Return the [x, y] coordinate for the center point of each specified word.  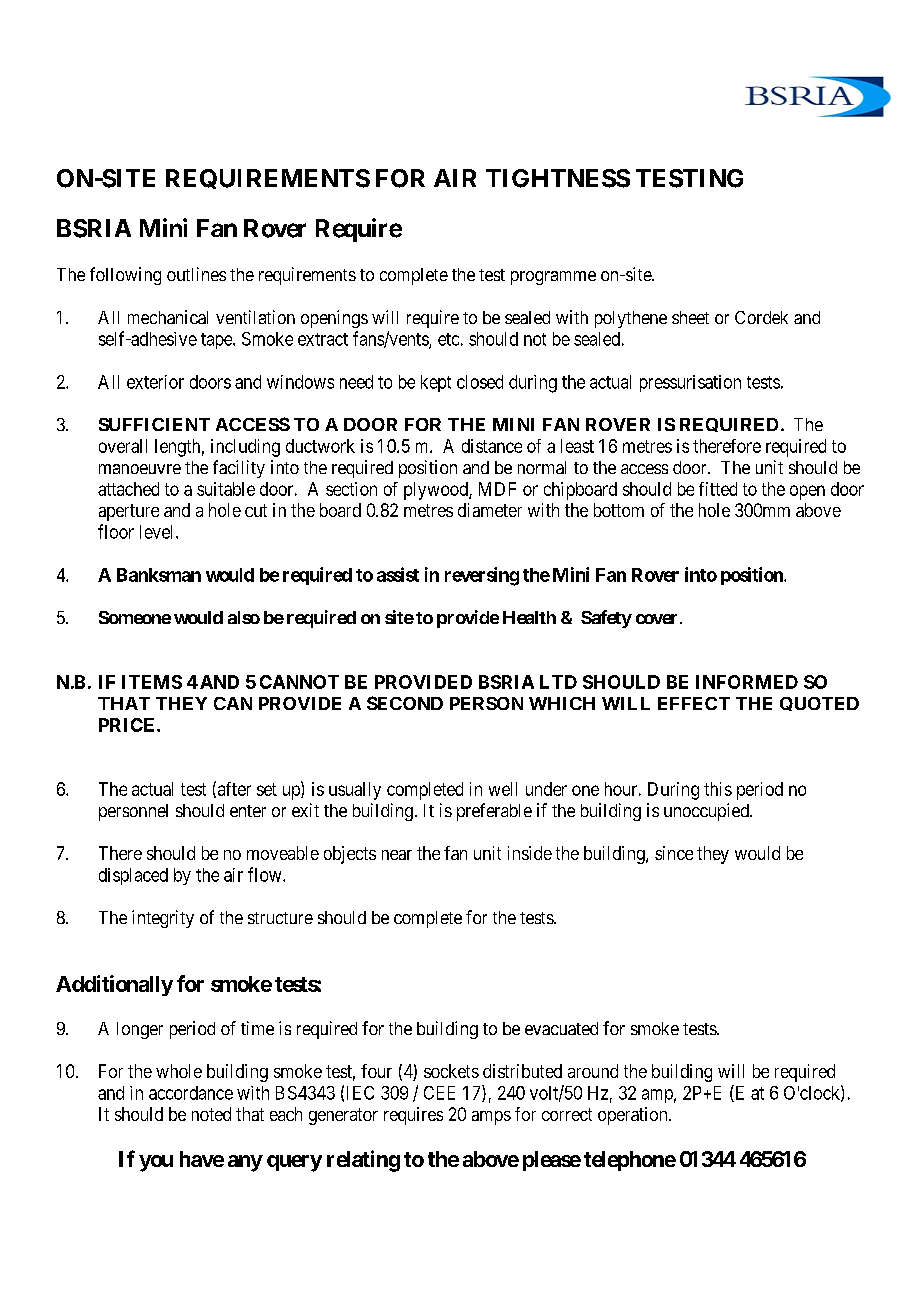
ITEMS [152, 682]
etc [448, 339]
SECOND [405, 703]
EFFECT [694, 703]
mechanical [168, 317]
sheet [690, 317]
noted [211, 1114]
